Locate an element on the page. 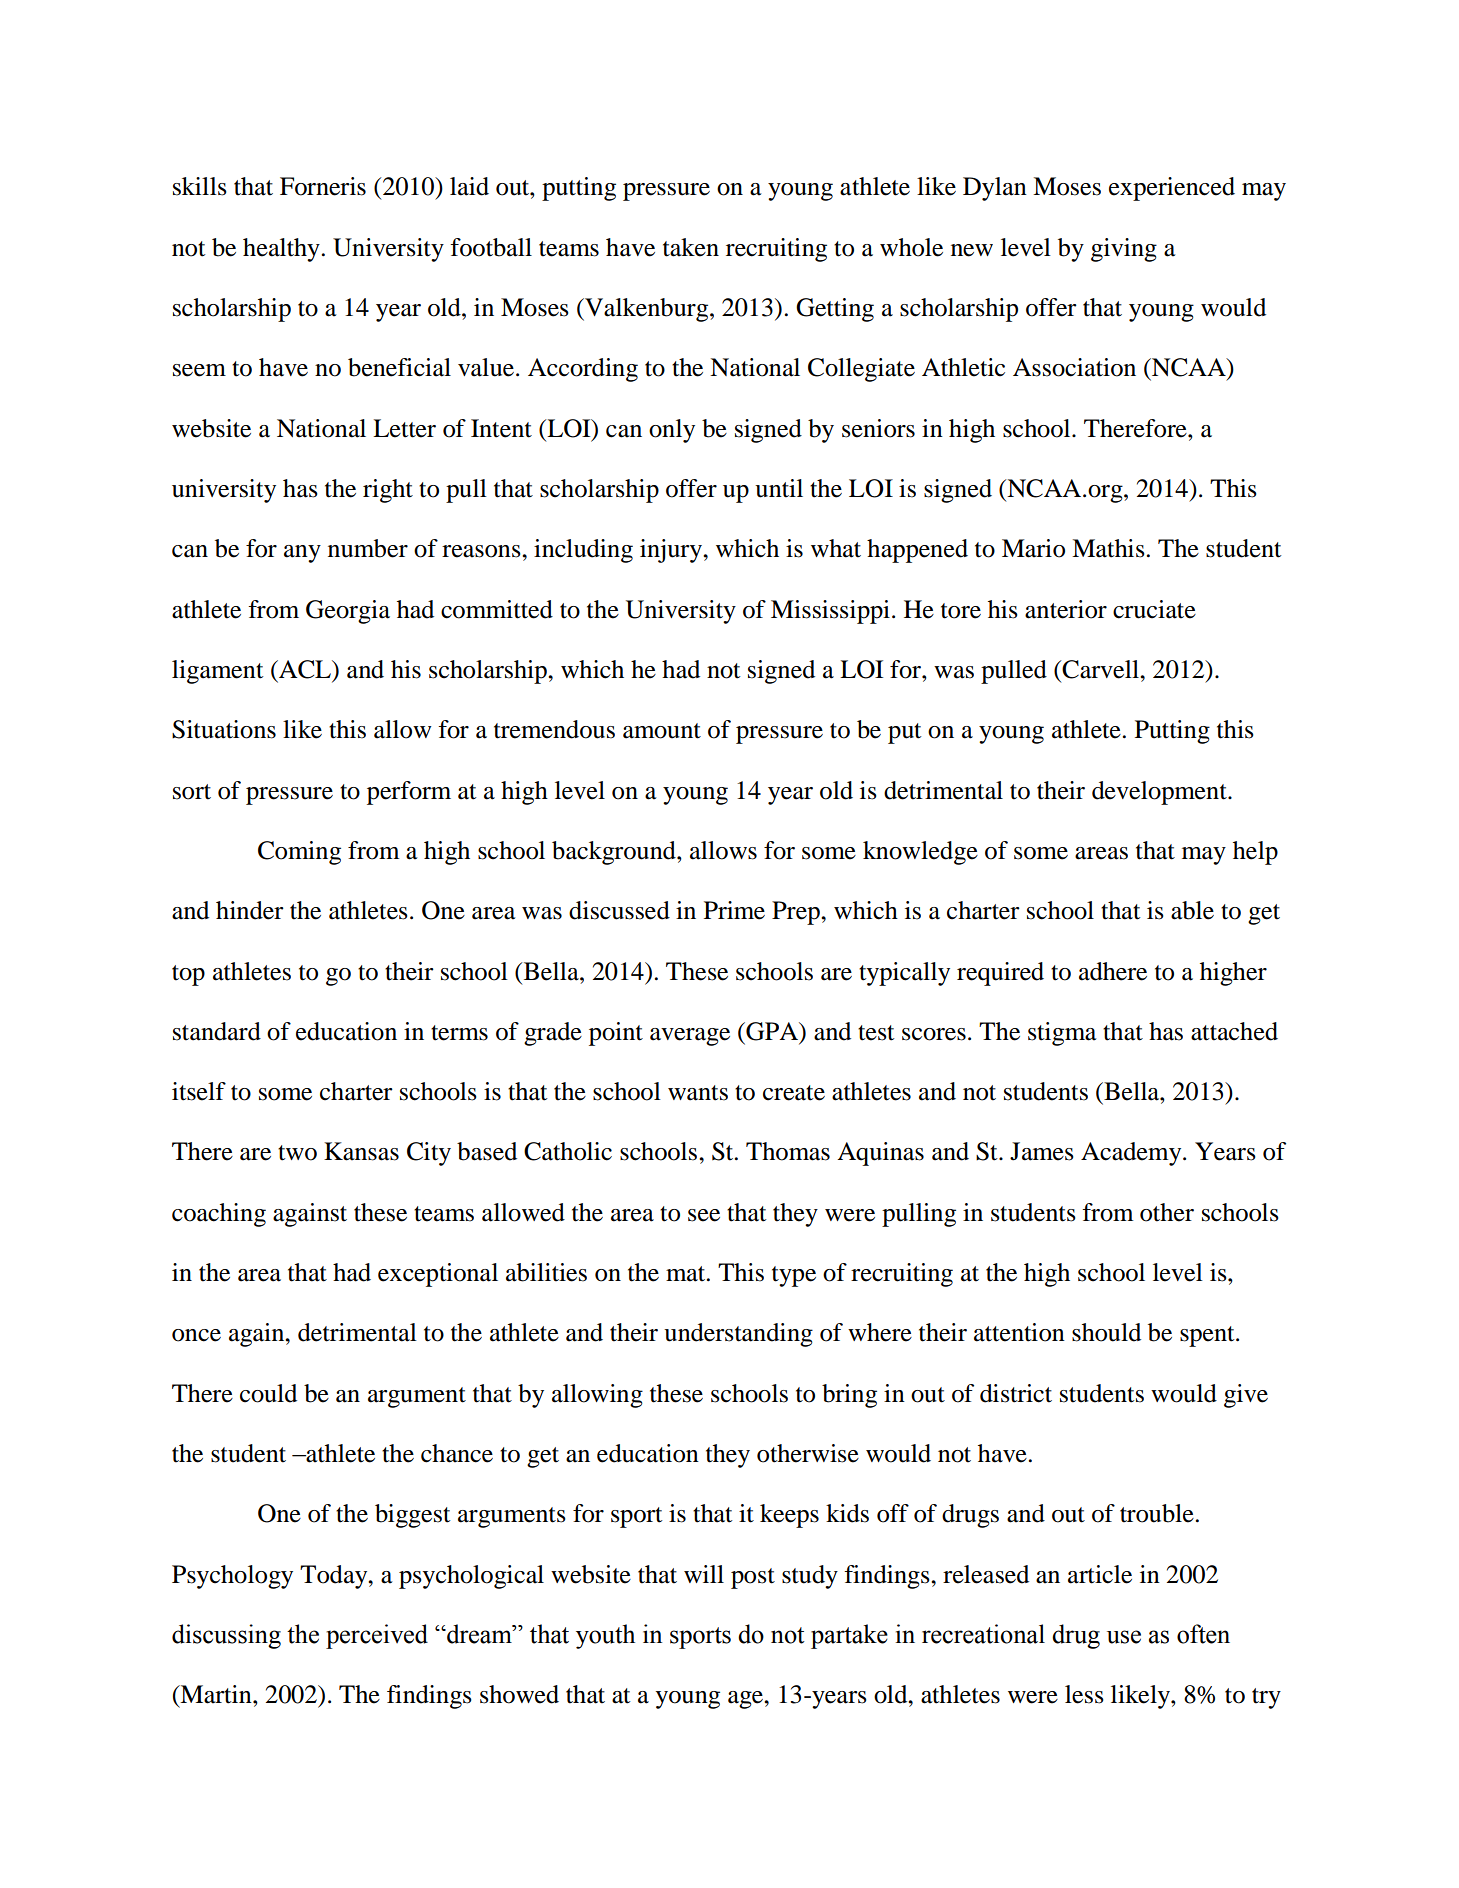 The width and height of the page is (1459, 1888). giving is located at coordinates (1124, 250).
